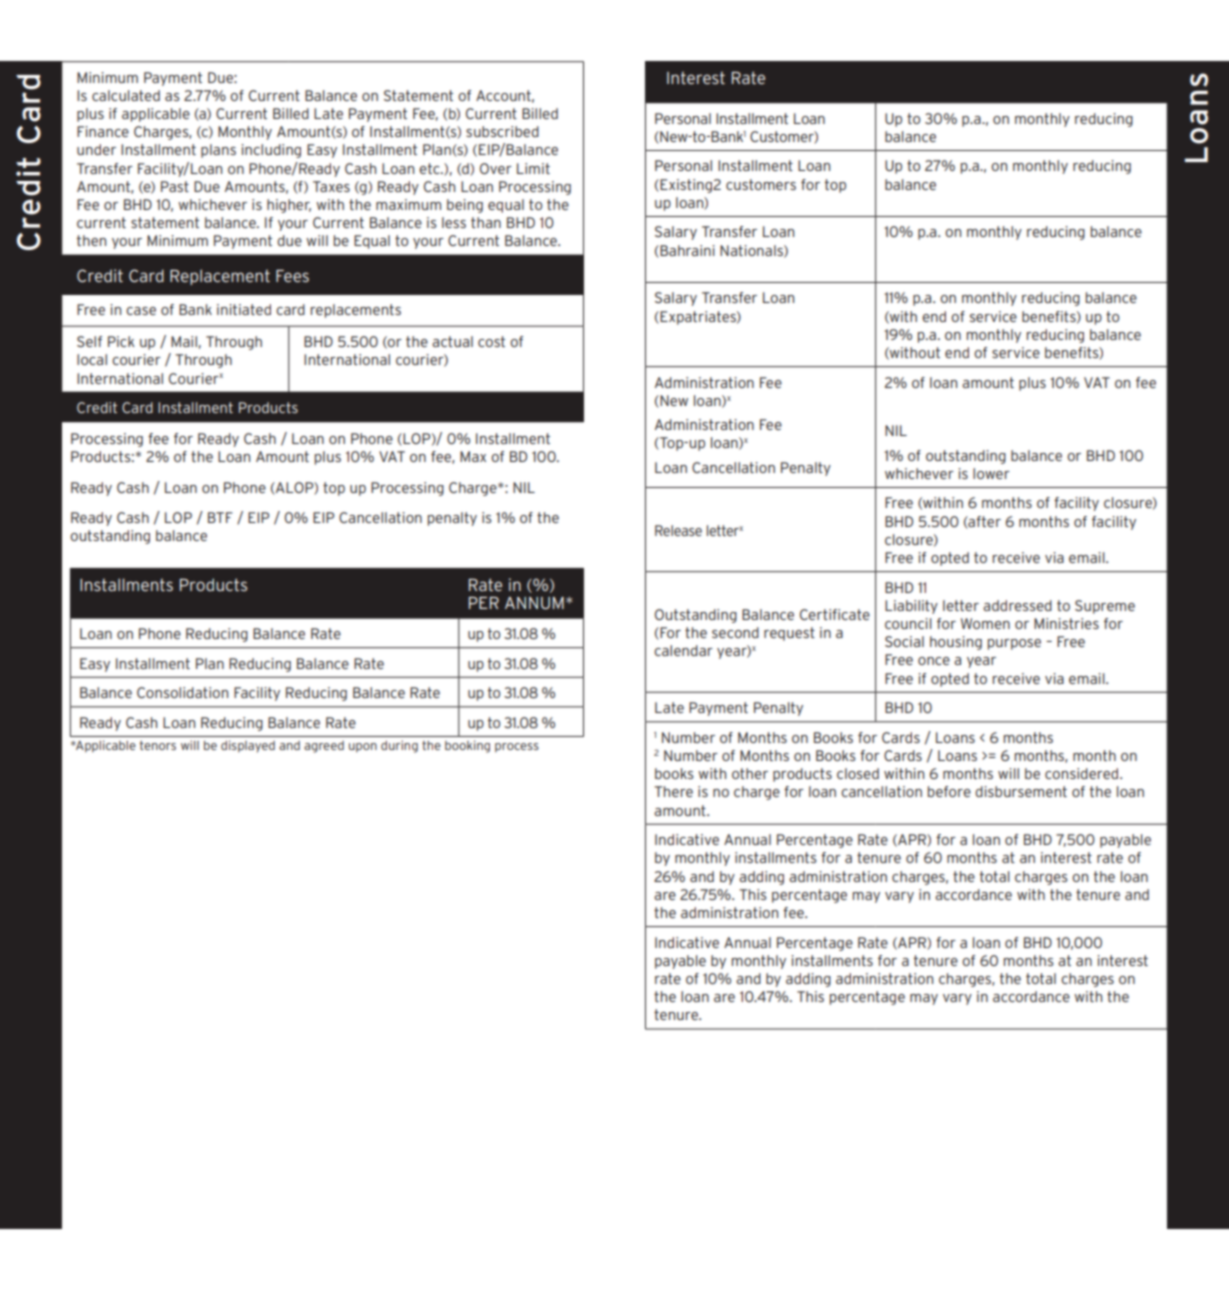 The width and height of the screenshot is (1229, 1290). Describe the element at coordinates (248, 746) in the screenshot. I see `displayed` at that location.
